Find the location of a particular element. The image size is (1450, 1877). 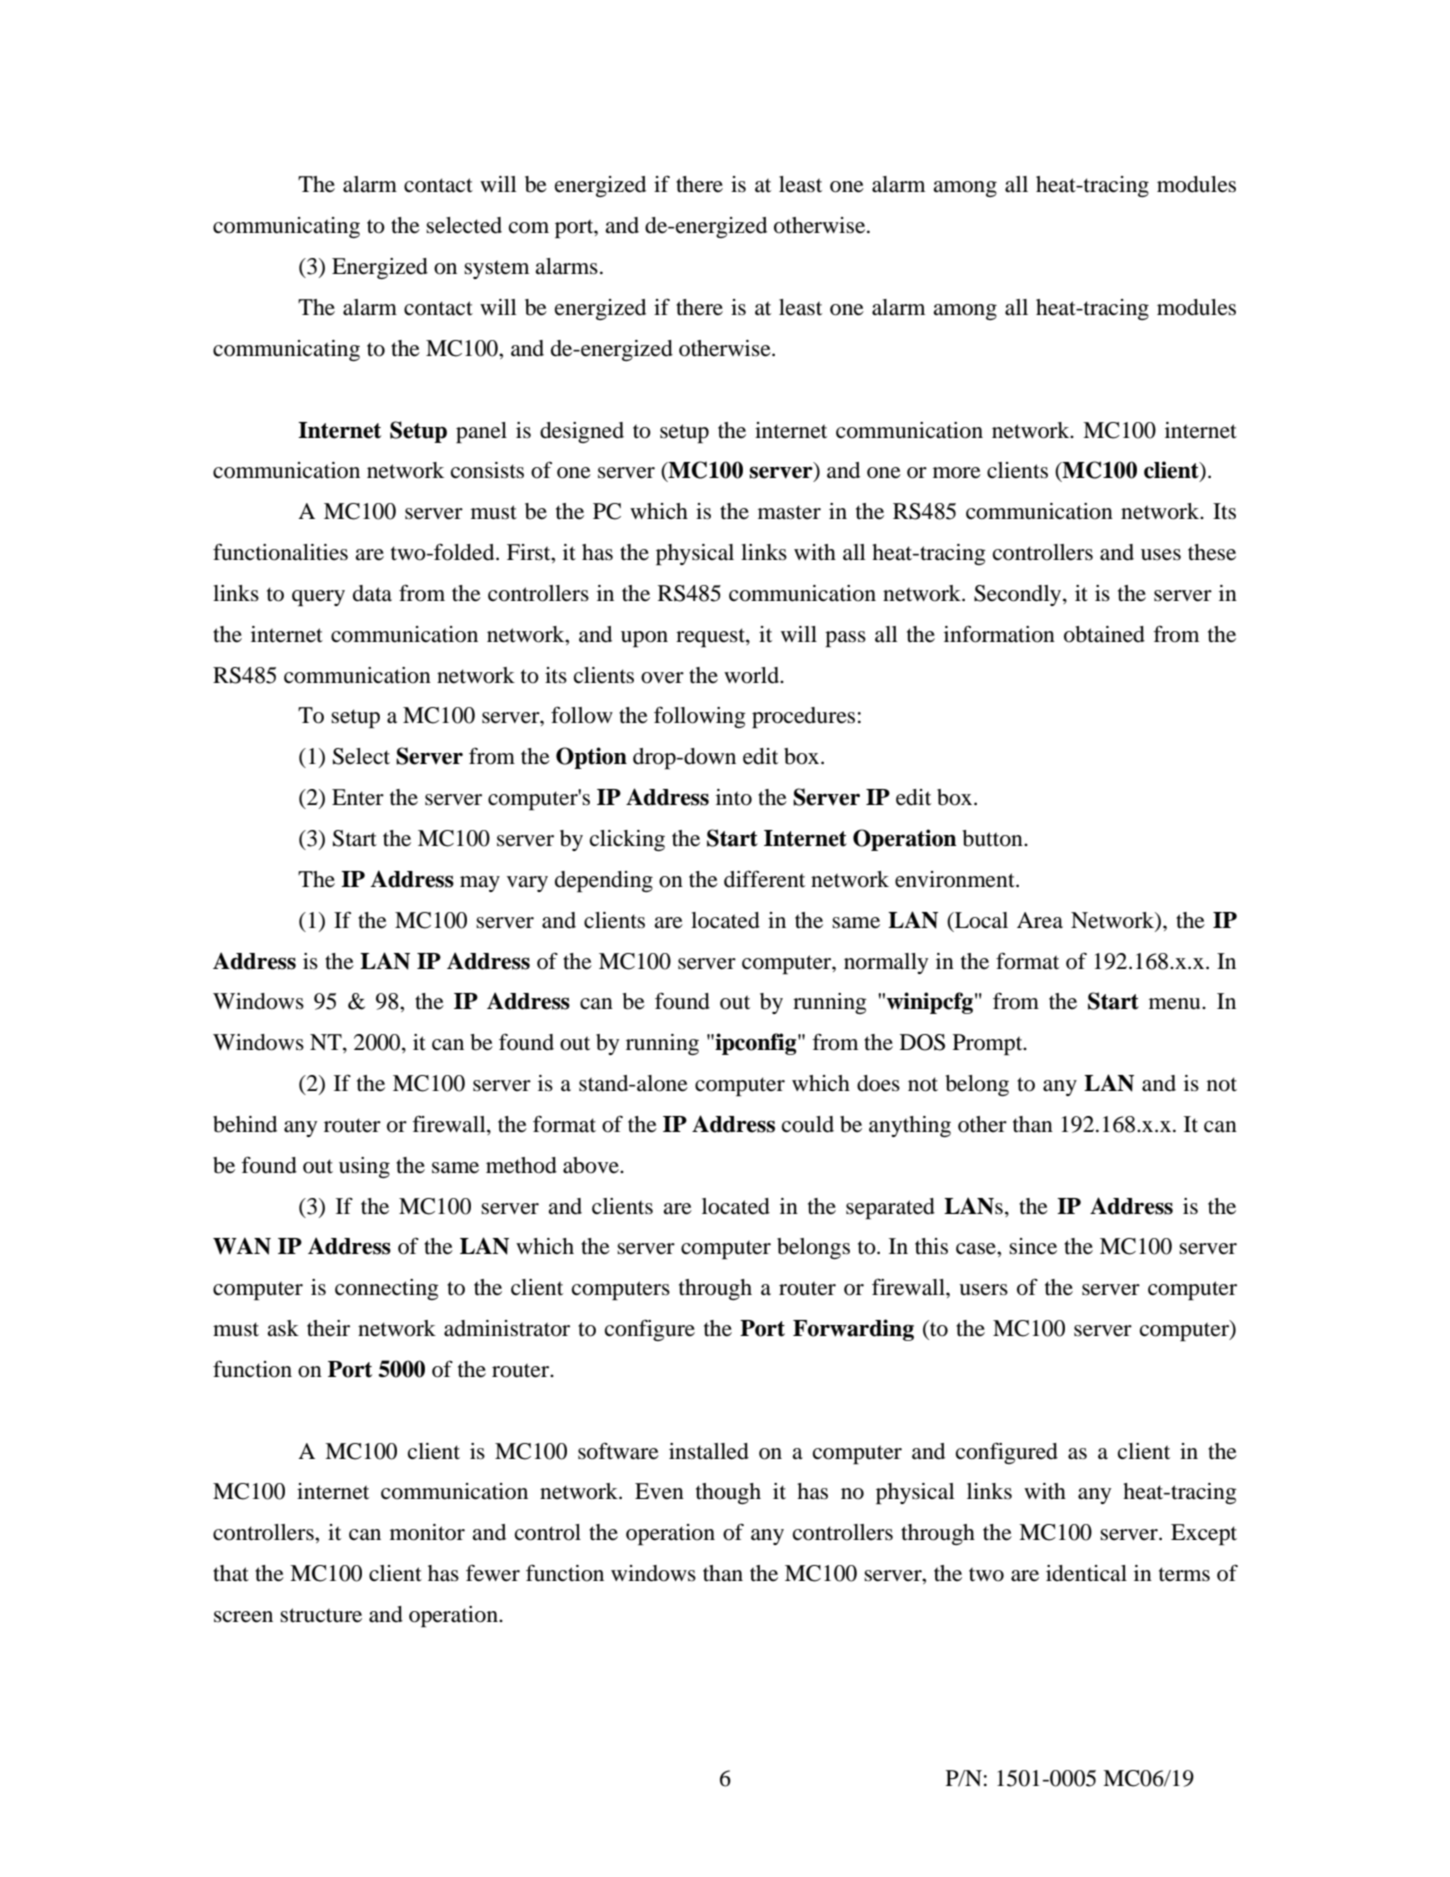

users is located at coordinates (983, 1290).
